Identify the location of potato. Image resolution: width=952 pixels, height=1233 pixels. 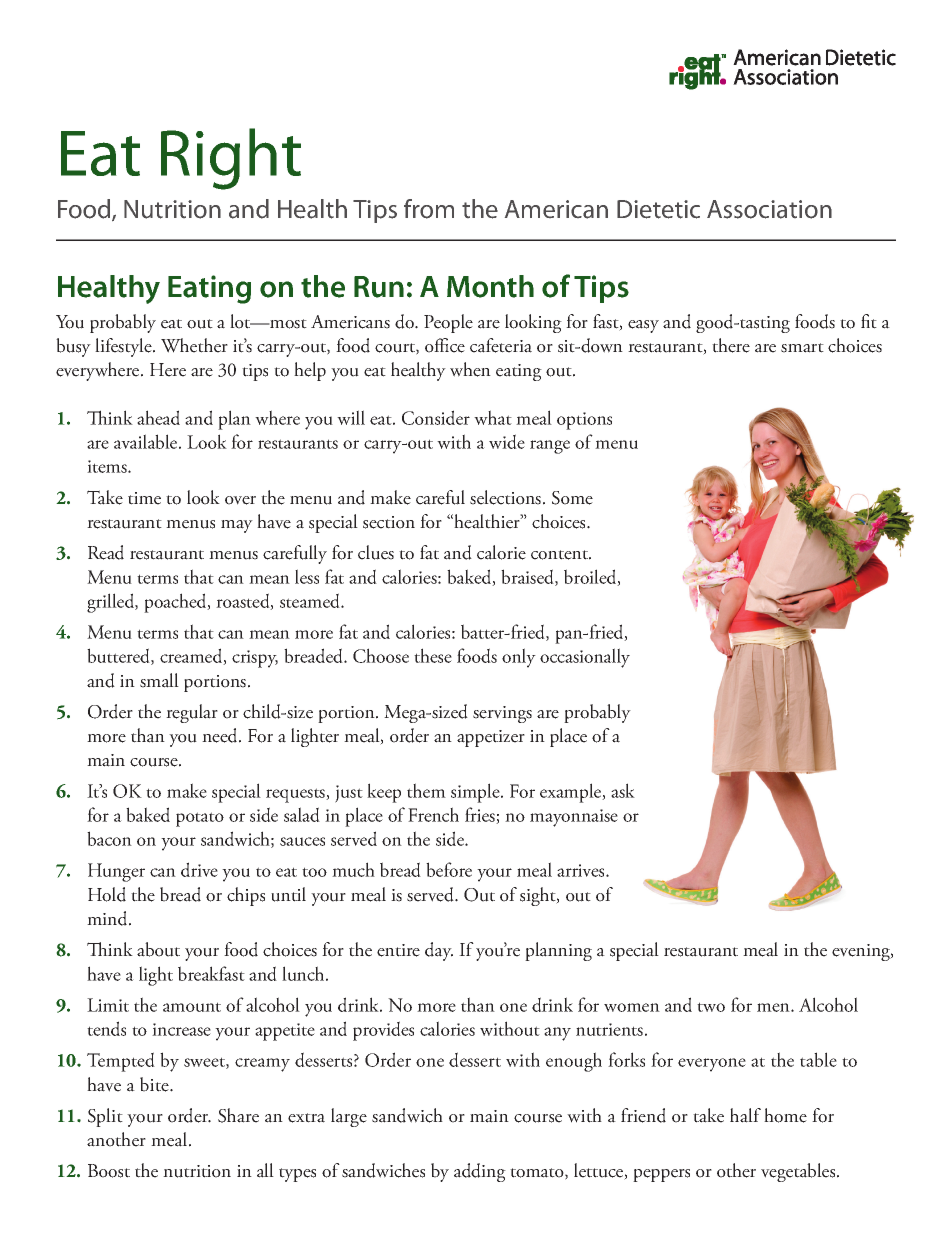
(200, 819).
